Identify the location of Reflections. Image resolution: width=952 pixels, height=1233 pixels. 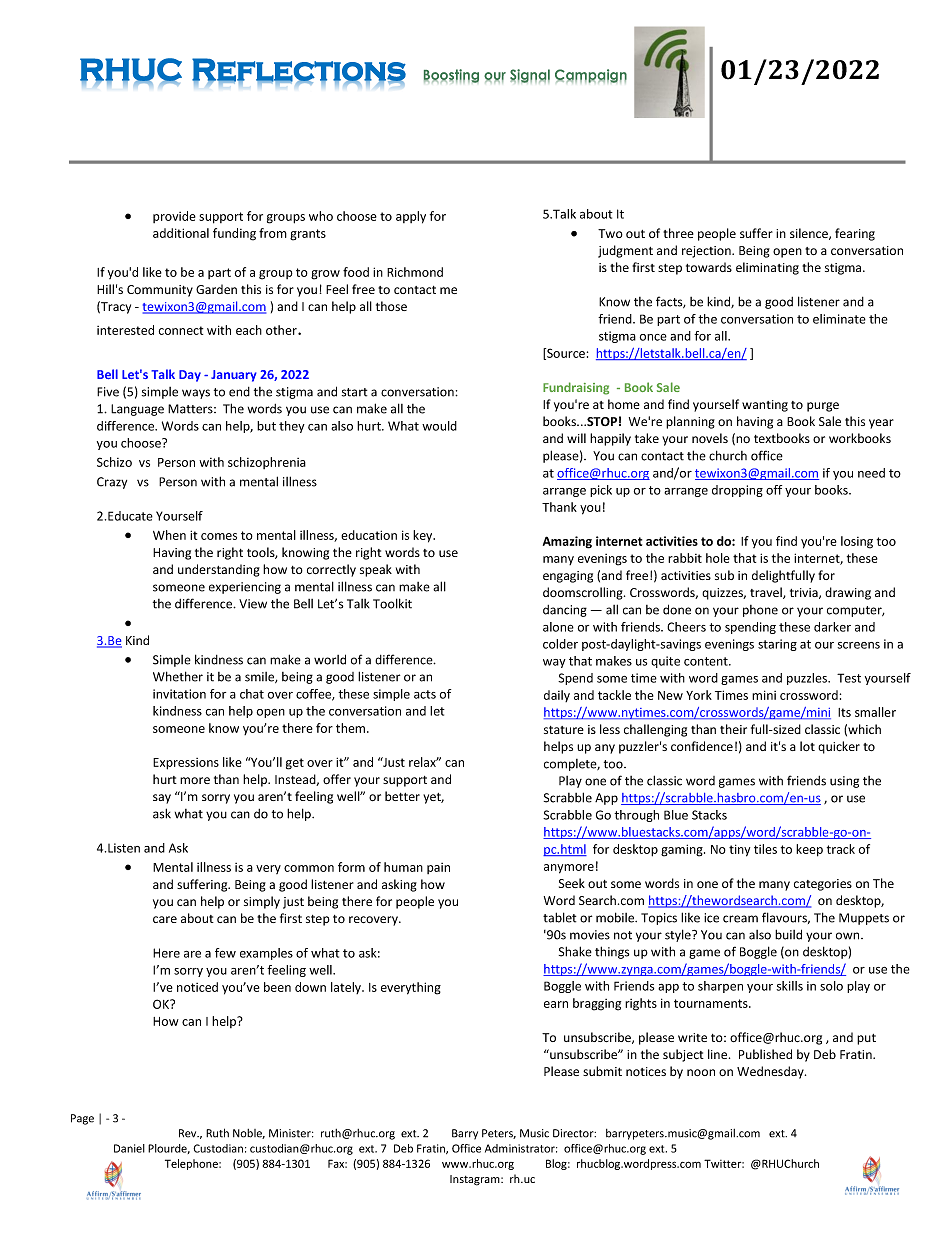
(299, 70).
